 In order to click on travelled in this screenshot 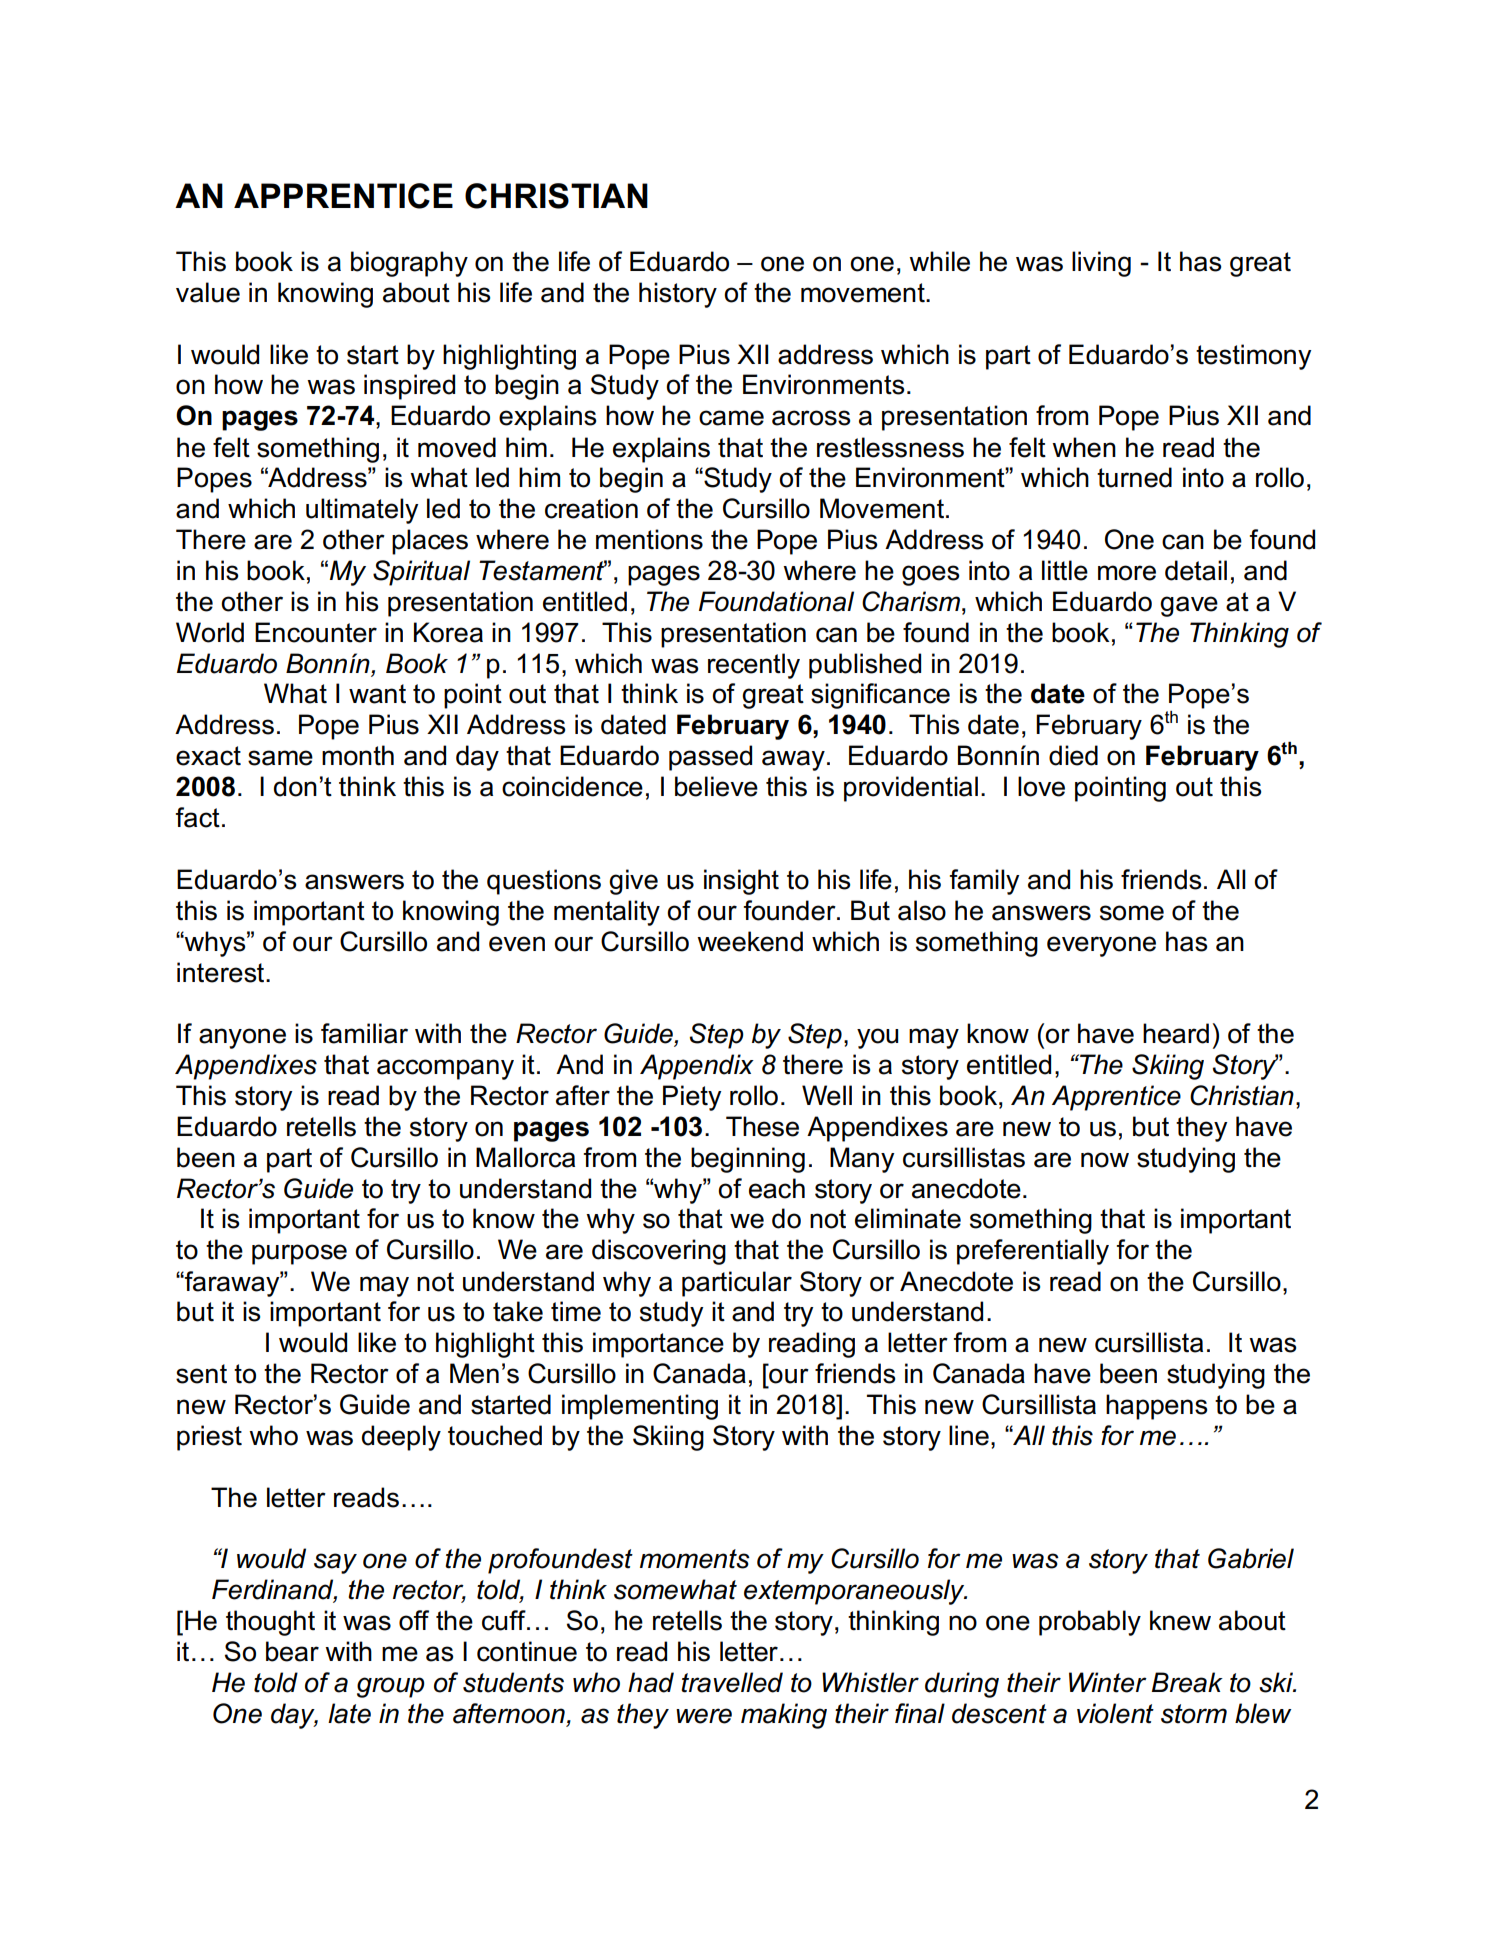, I will do `click(732, 1682)`.
